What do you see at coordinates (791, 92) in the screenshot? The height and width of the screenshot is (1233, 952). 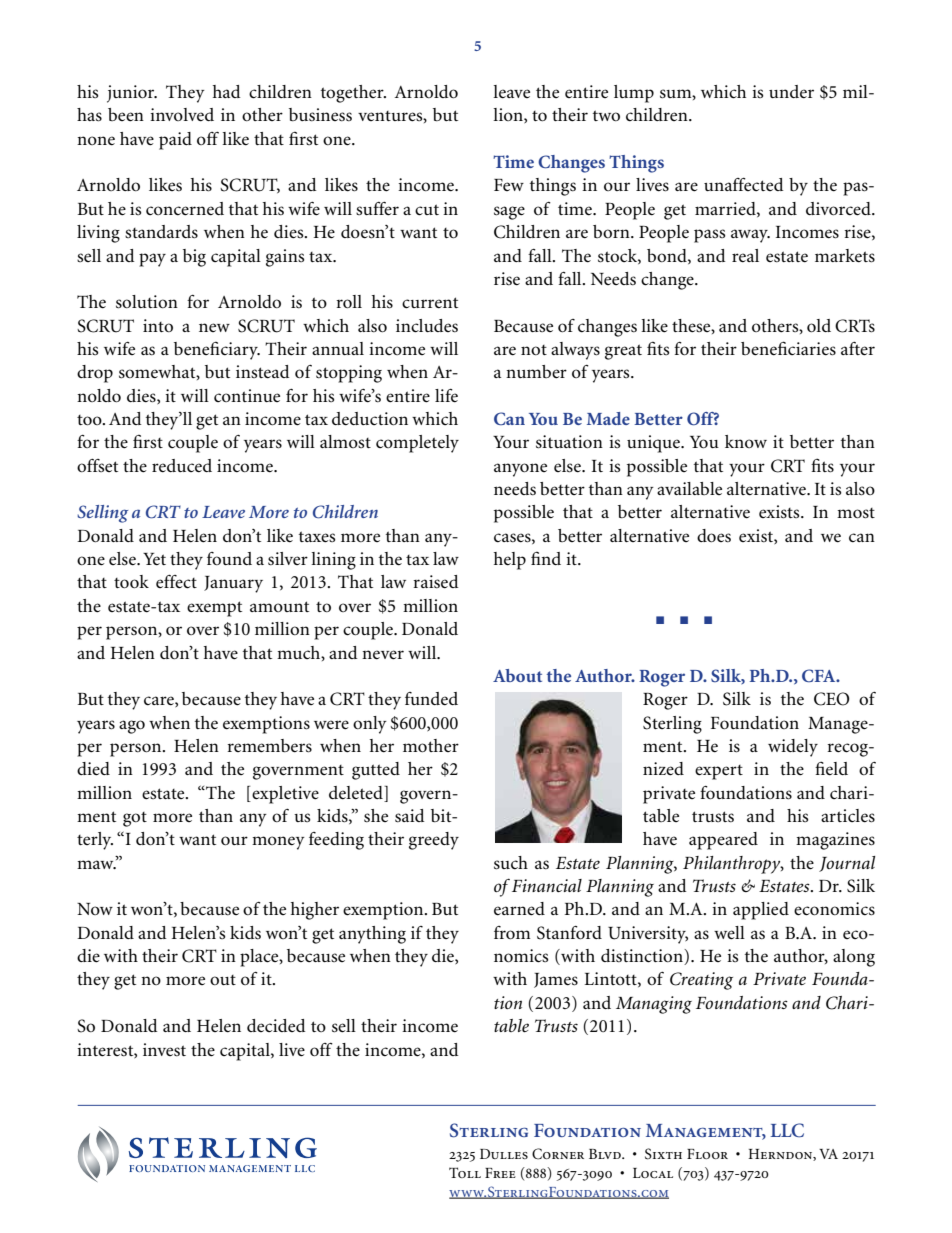 I see `under` at bounding box center [791, 92].
